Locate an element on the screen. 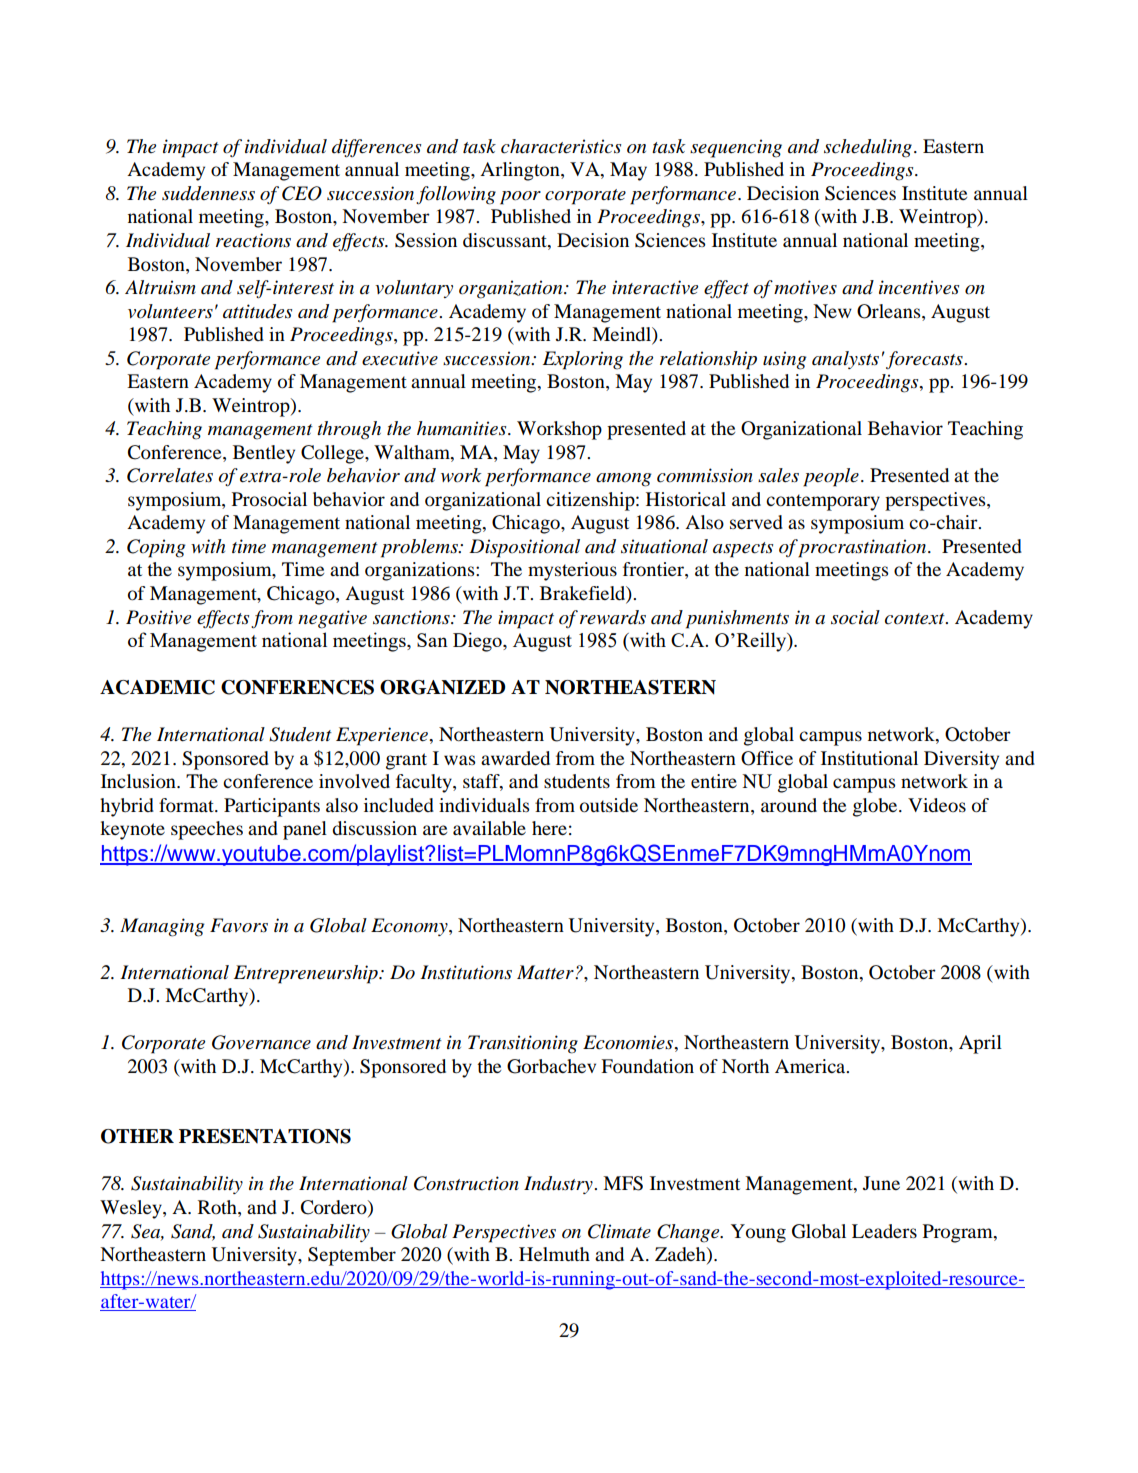  Roth is located at coordinates (218, 1208).
